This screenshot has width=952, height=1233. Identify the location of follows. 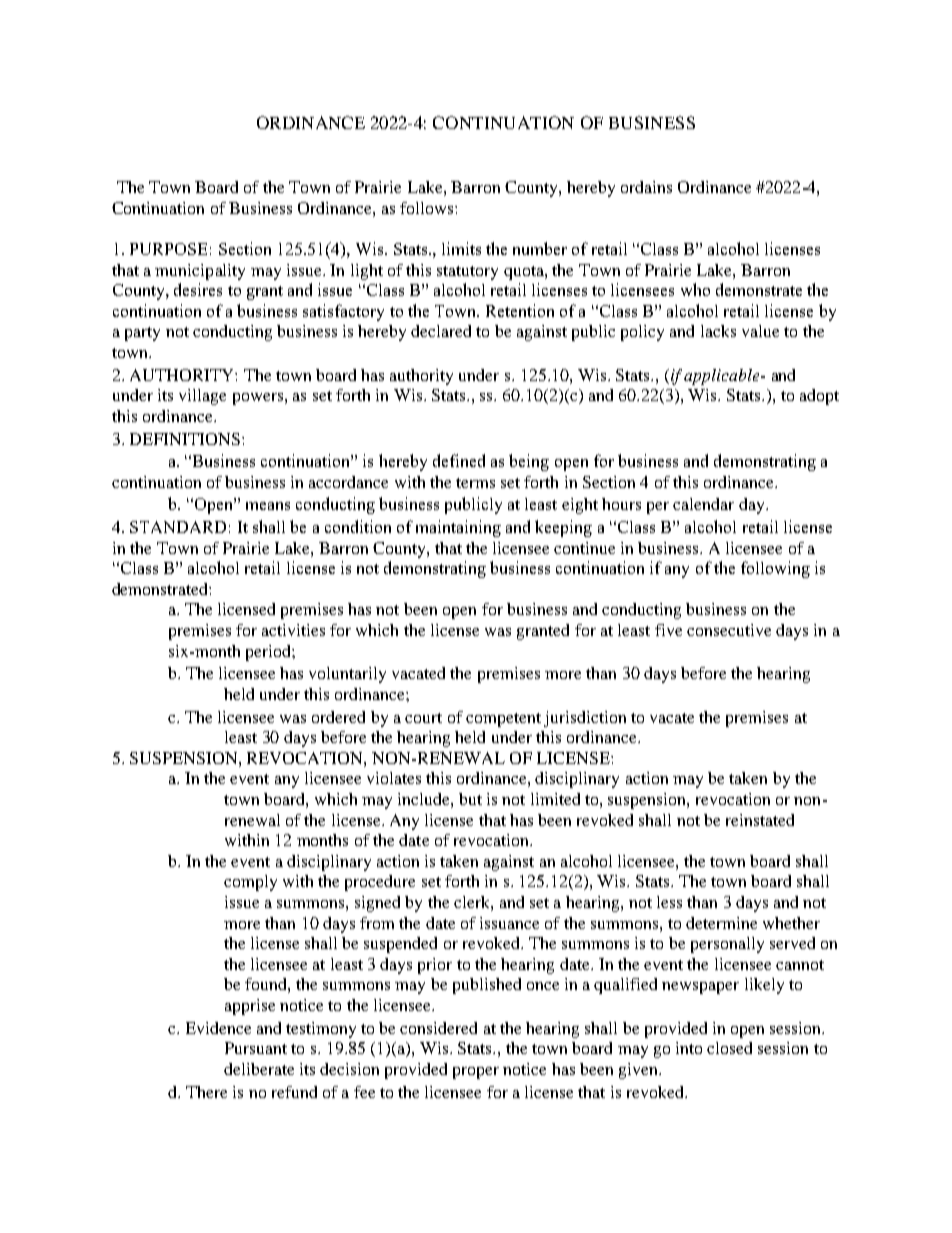
(428, 208).
